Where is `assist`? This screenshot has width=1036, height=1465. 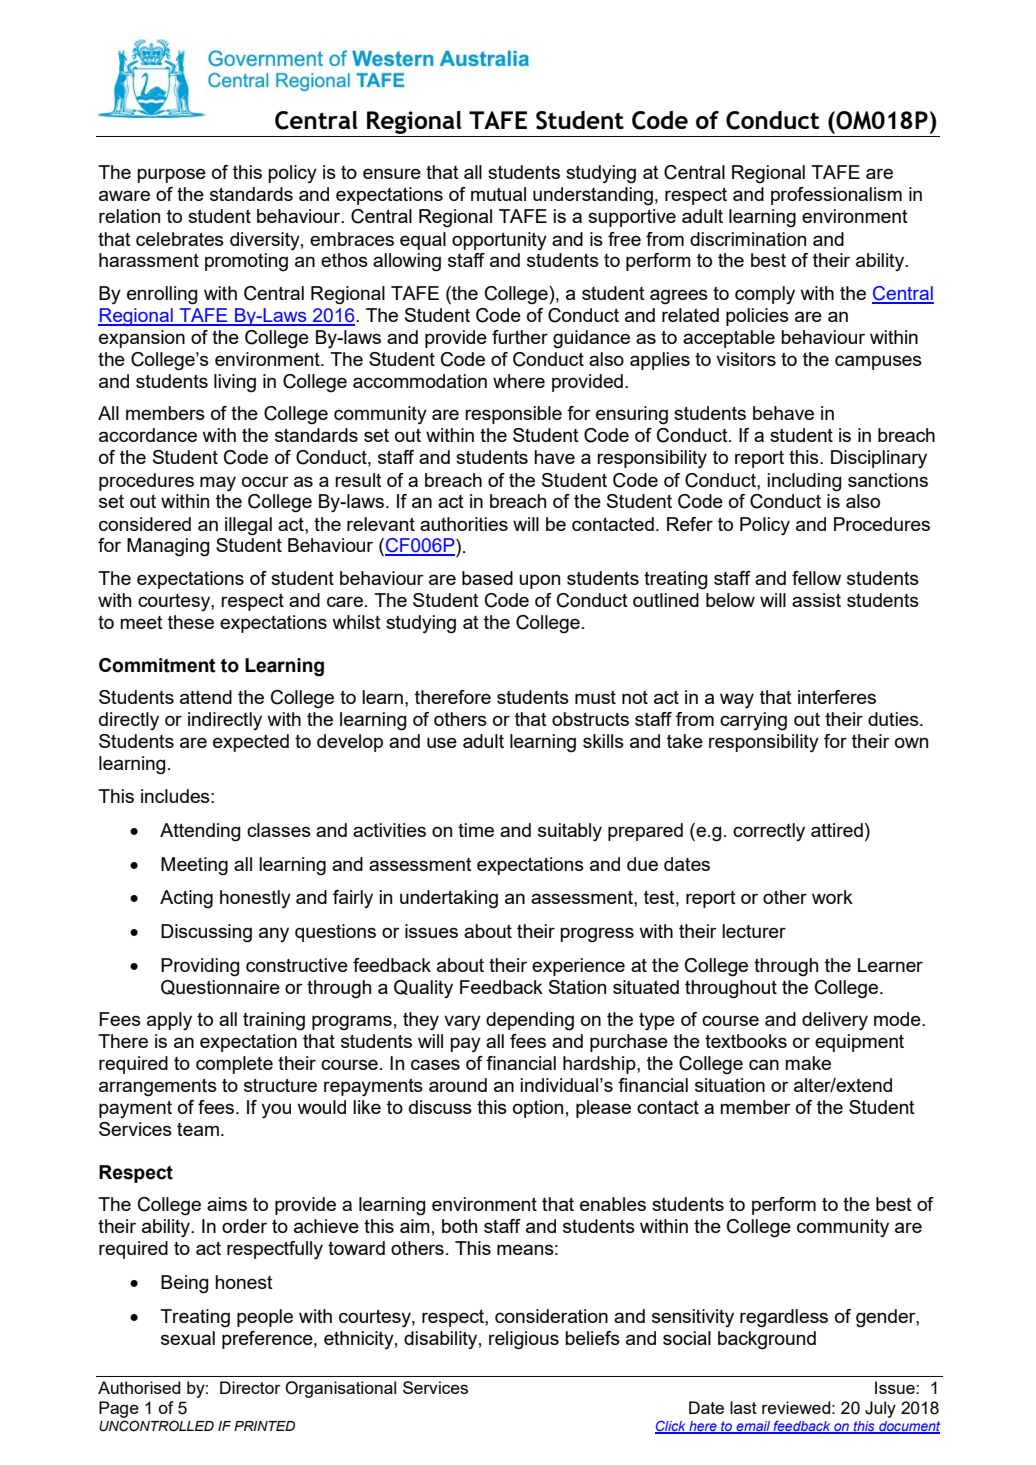 assist is located at coordinates (816, 600).
